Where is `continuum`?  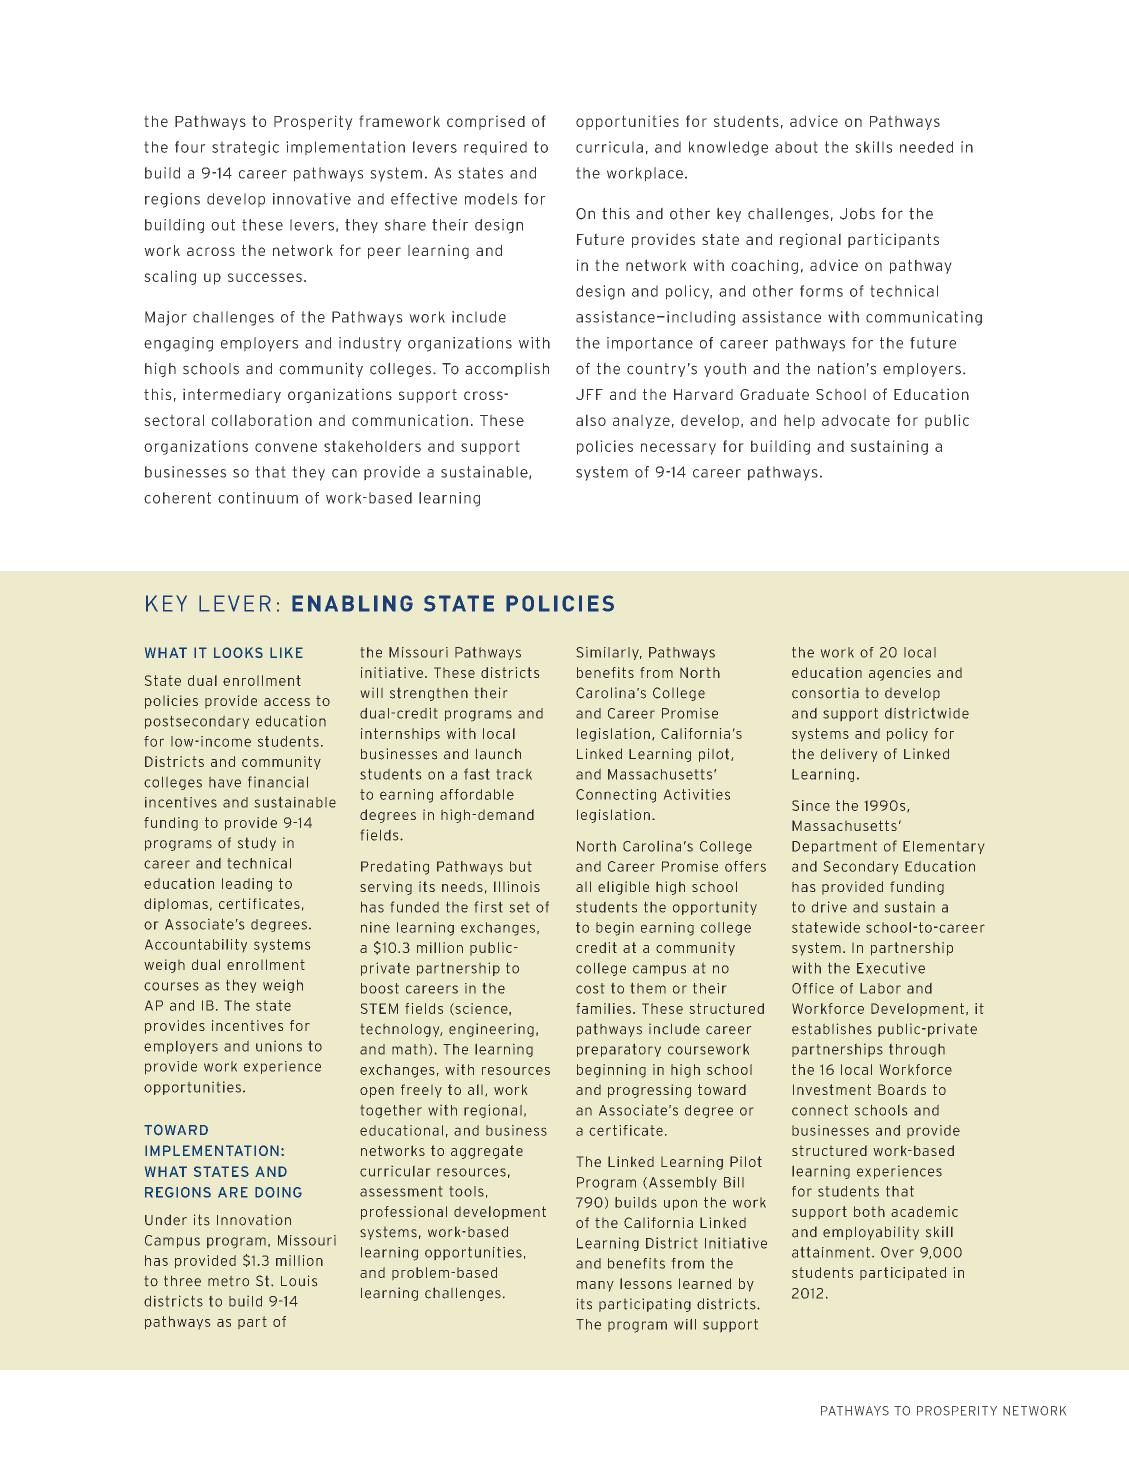 continuum is located at coordinates (258, 498).
